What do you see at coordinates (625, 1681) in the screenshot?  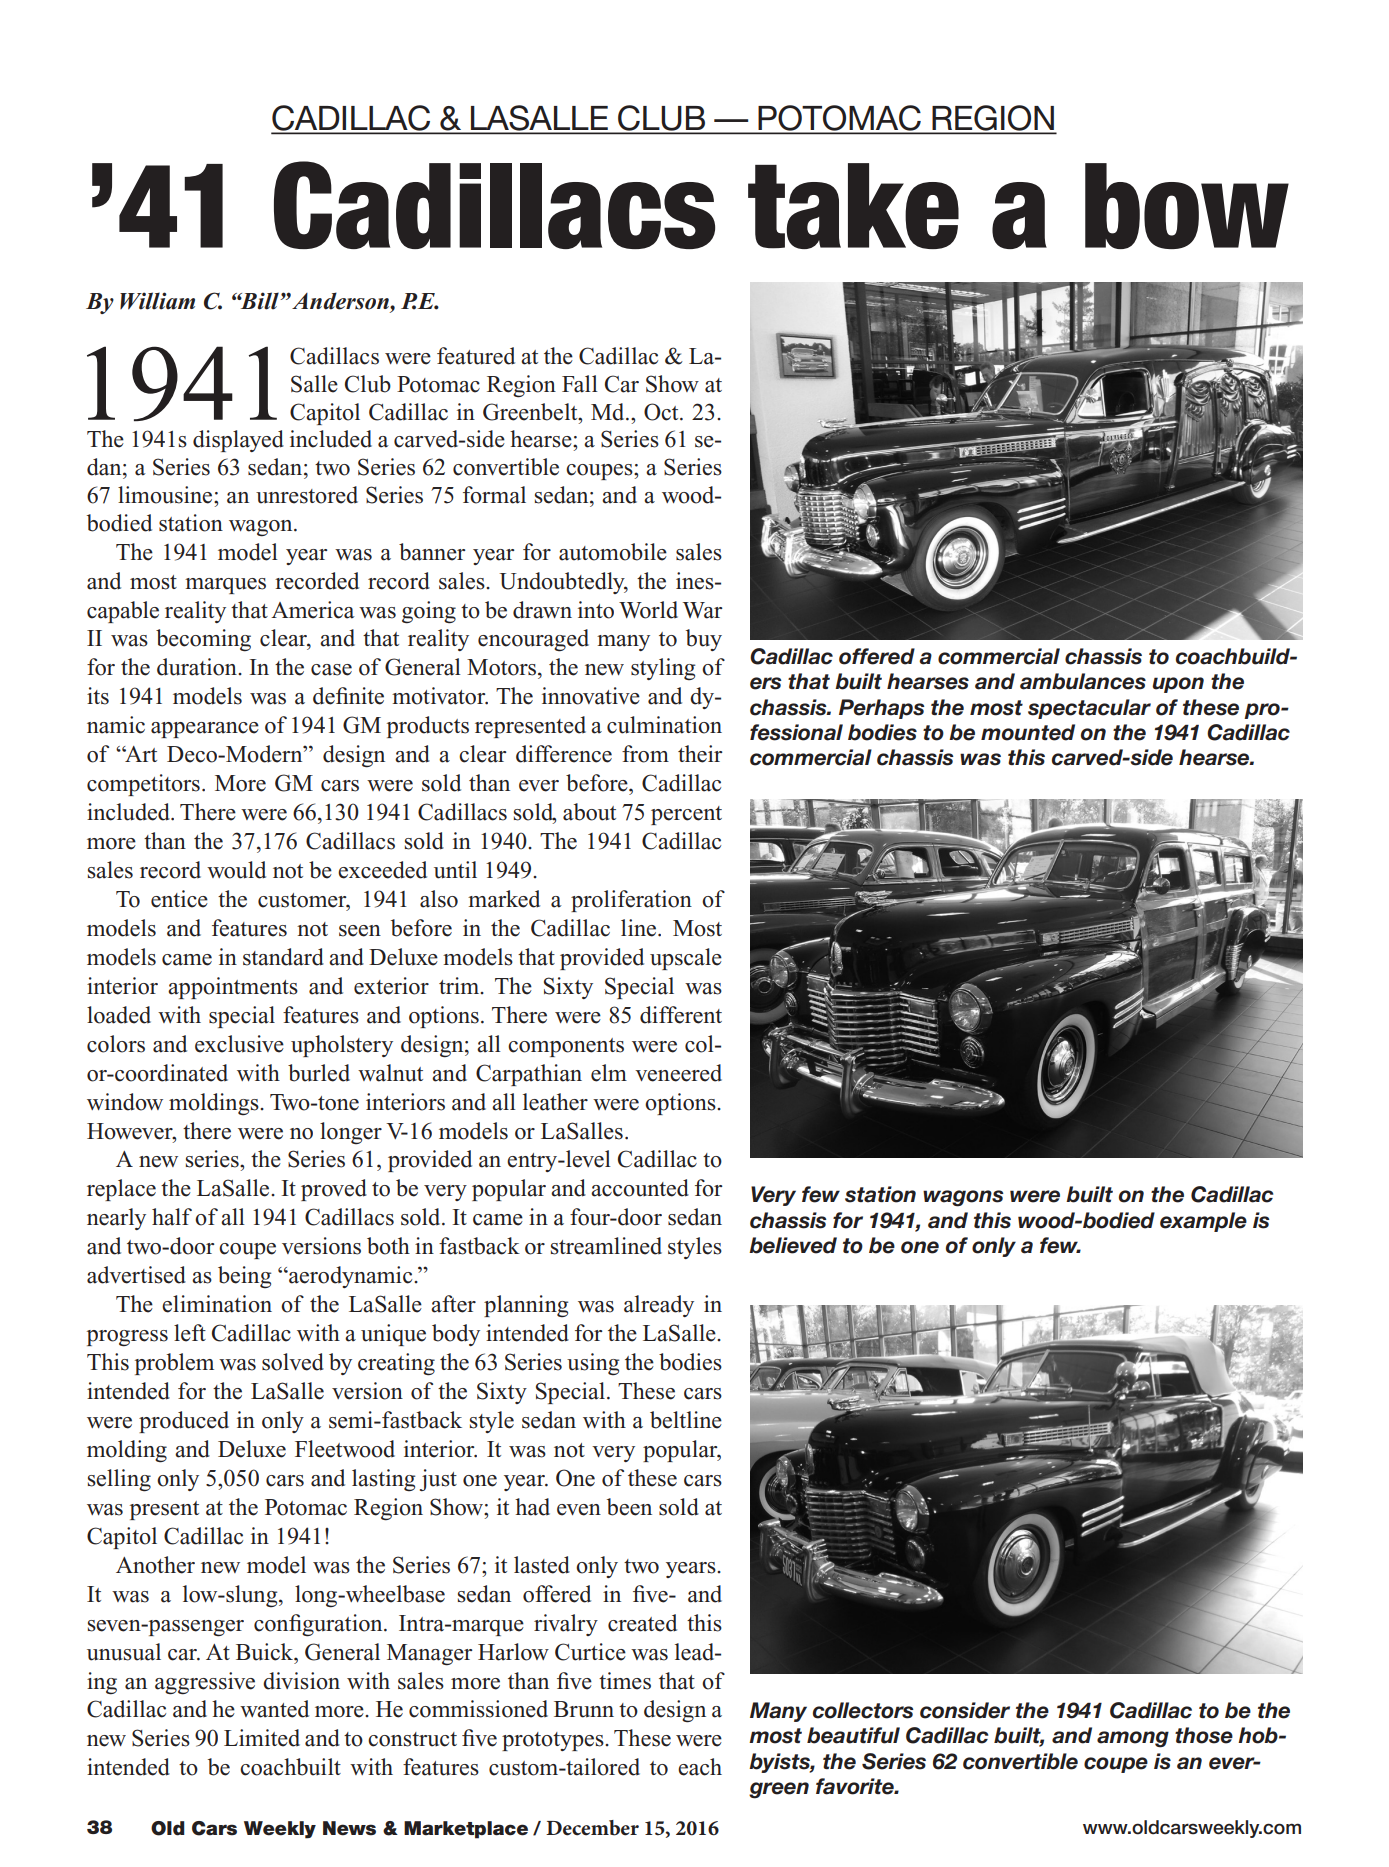 I see `times` at bounding box center [625, 1681].
